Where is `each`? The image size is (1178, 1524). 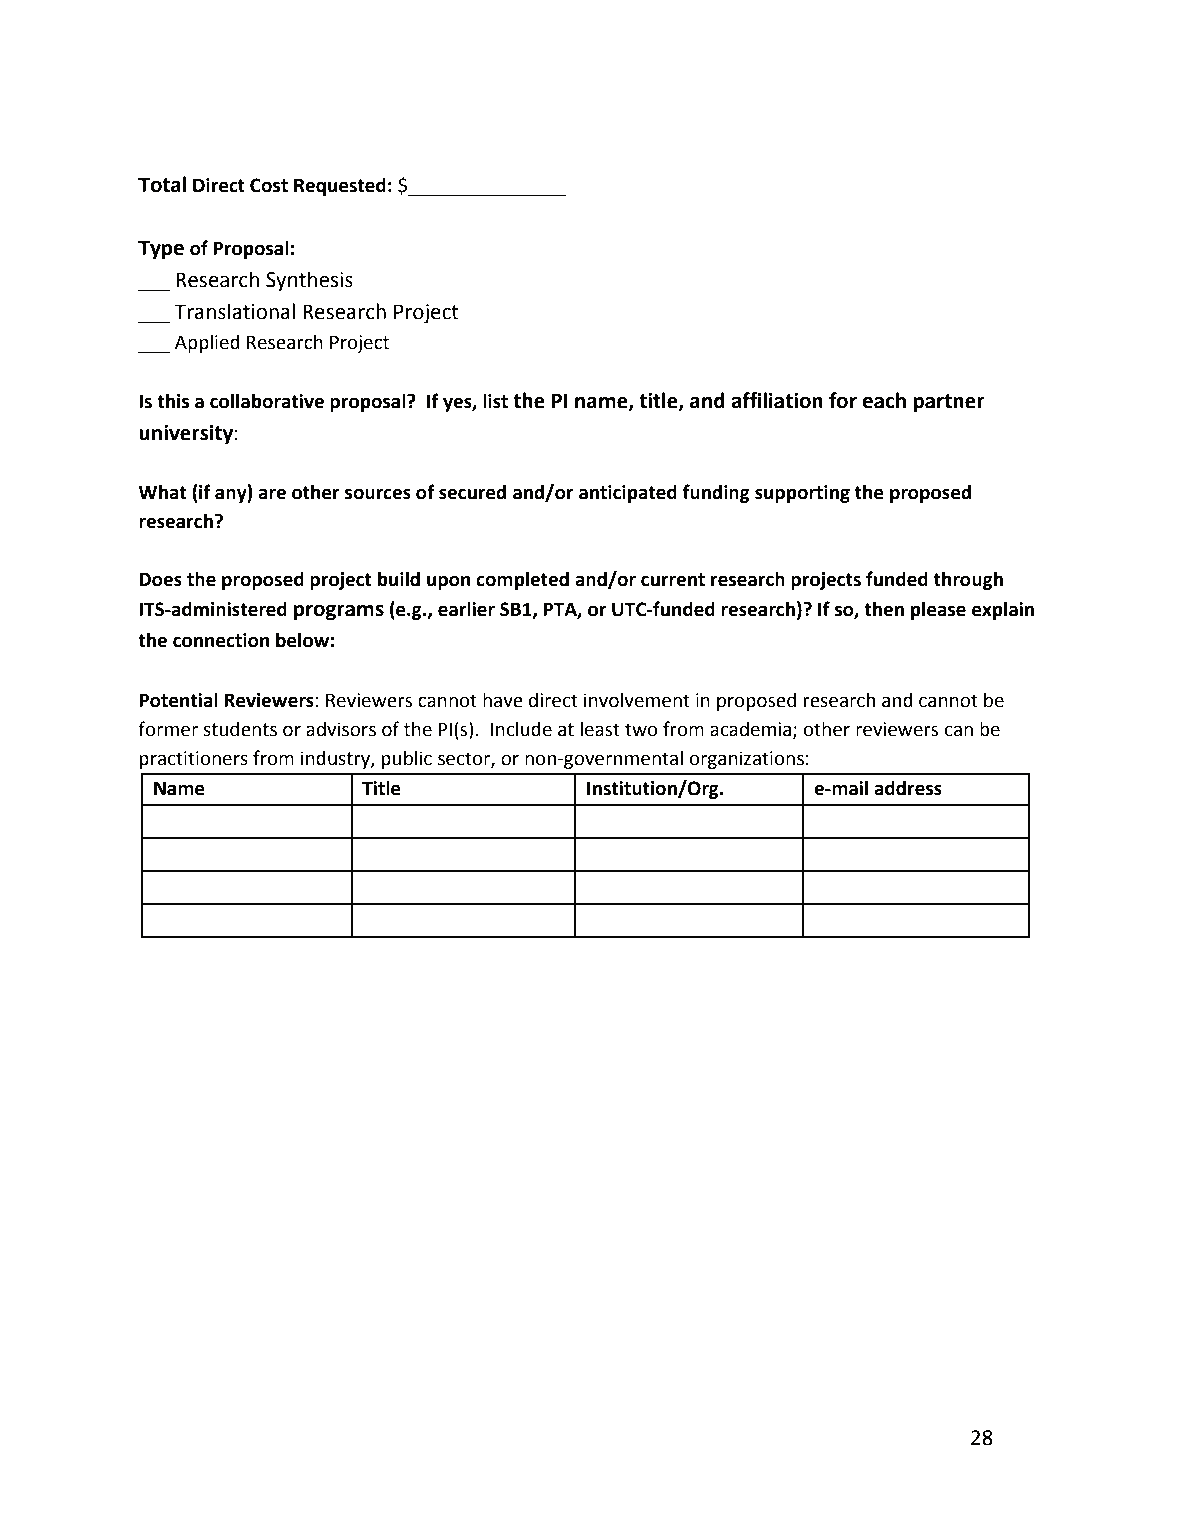 each is located at coordinates (884, 400).
